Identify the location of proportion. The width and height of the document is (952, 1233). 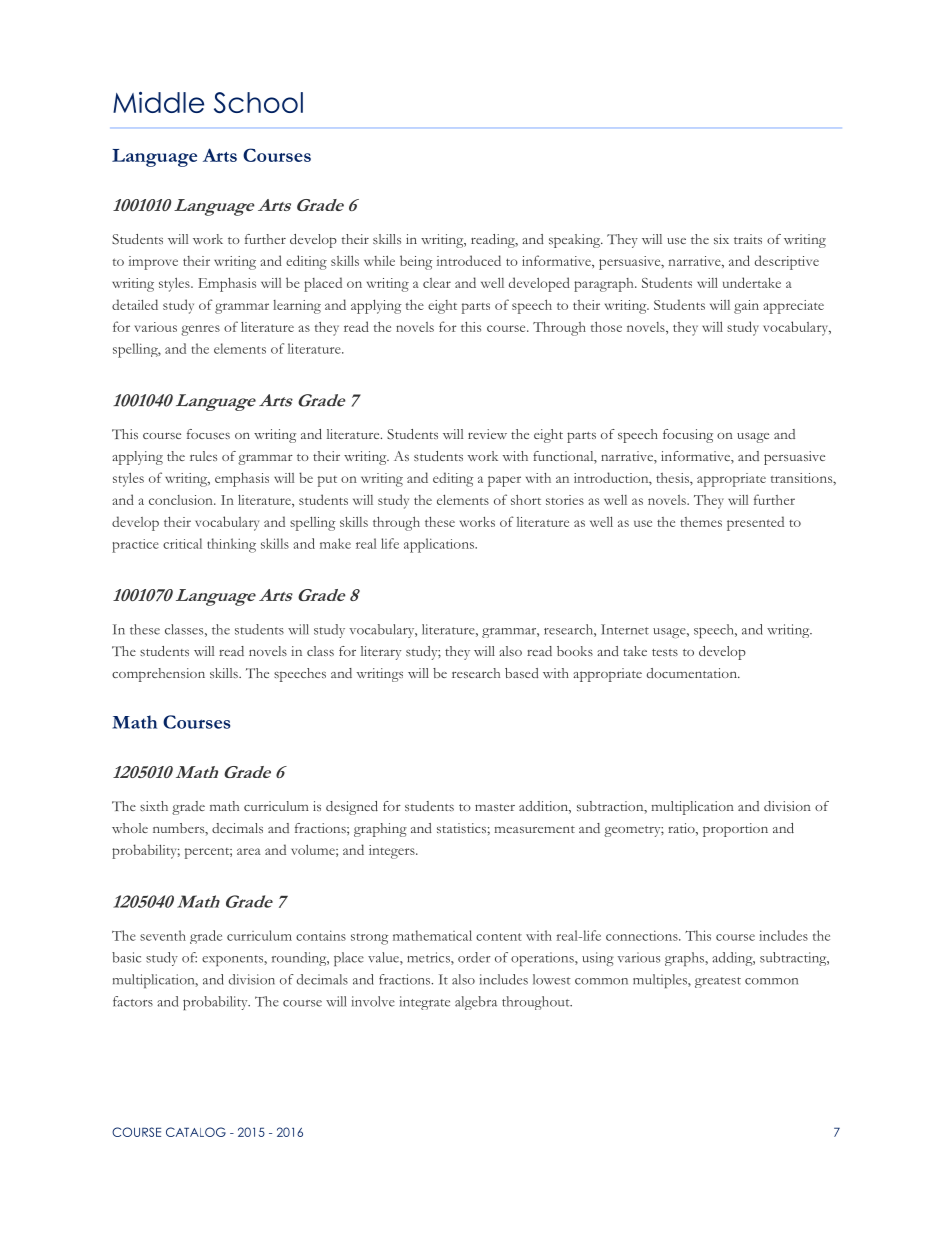
(735, 830).
